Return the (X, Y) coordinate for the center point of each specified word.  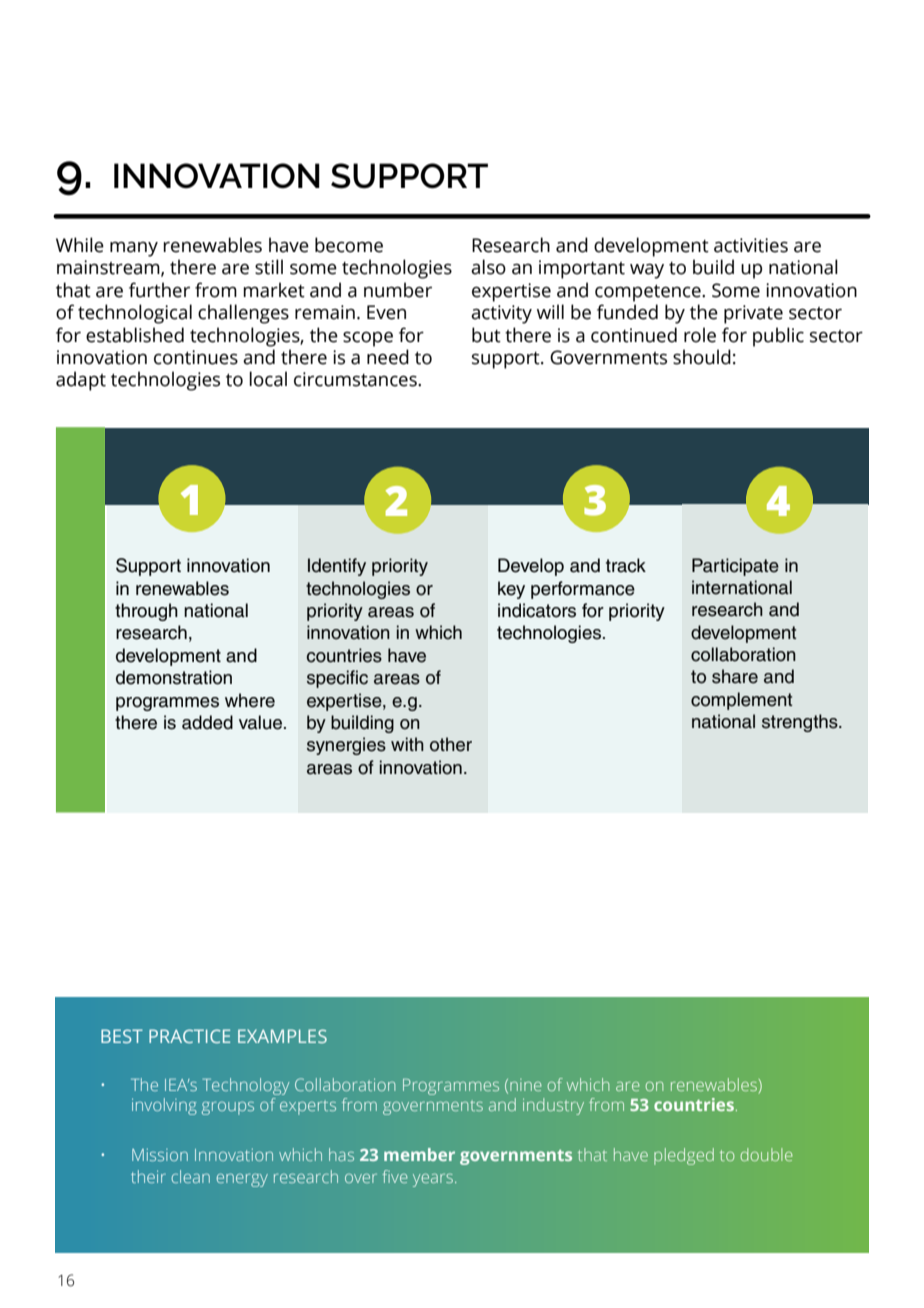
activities (751, 245)
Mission (160, 1155)
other (451, 744)
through (146, 612)
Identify (337, 567)
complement (742, 701)
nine (526, 1085)
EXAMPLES (282, 1036)
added (207, 722)
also (488, 267)
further (159, 290)
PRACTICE (189, 1036)
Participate (735, 567)
